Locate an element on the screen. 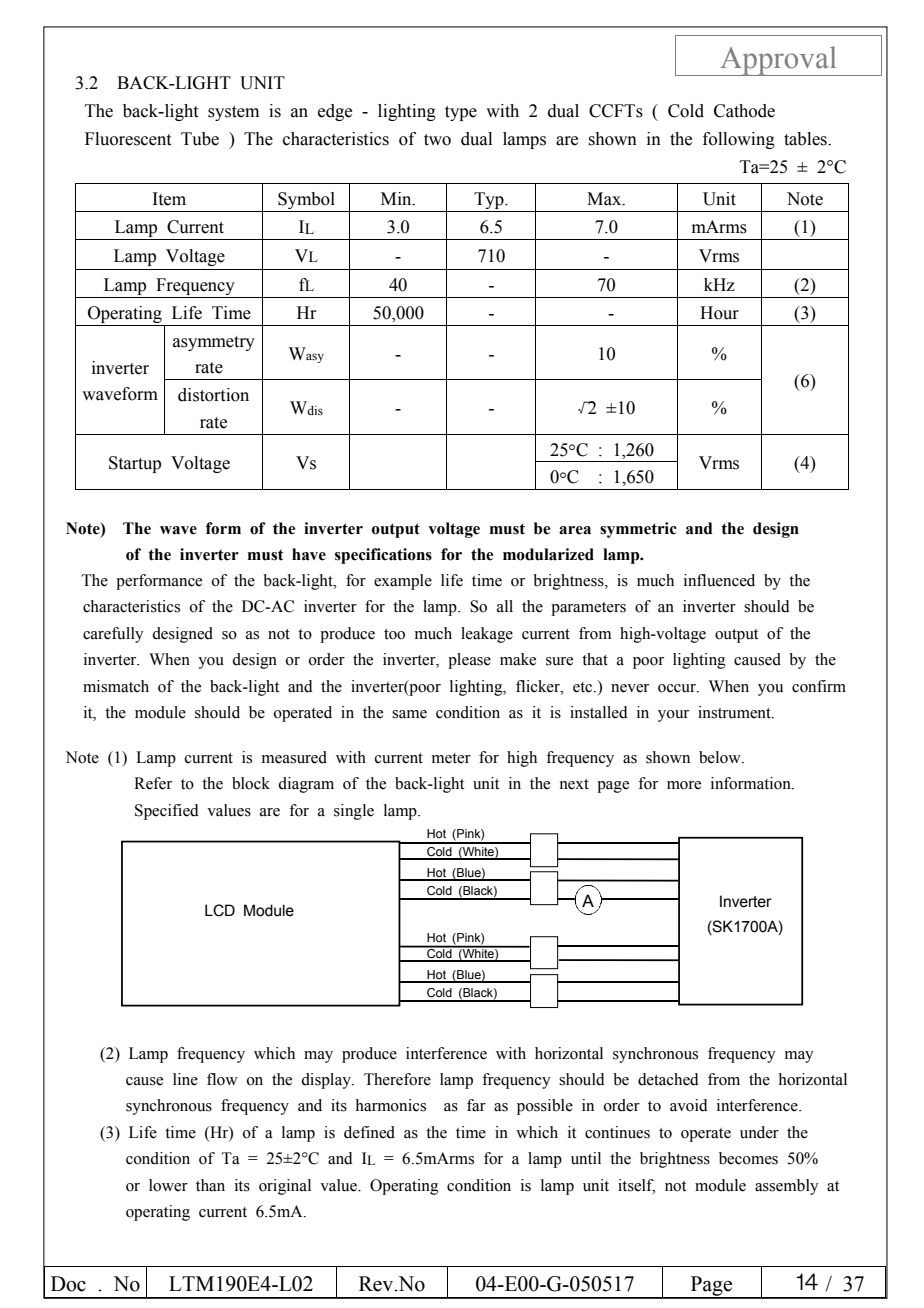 This screenshot has height=1308, width=924. Startup is located at coordinates (135, 464).
